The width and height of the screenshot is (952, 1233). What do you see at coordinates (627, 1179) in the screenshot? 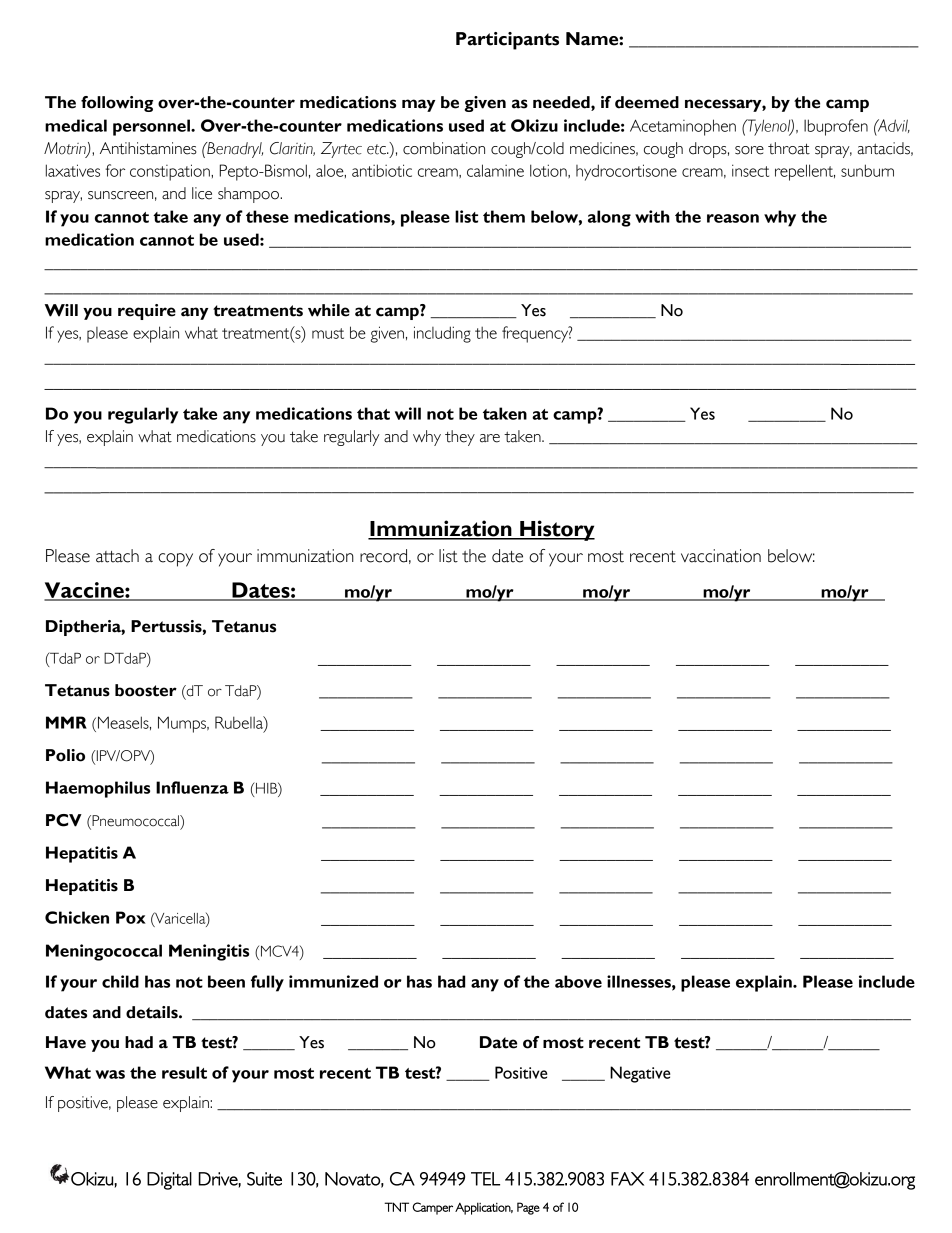
I see `FAX` at bounding box center [627, 1179].
